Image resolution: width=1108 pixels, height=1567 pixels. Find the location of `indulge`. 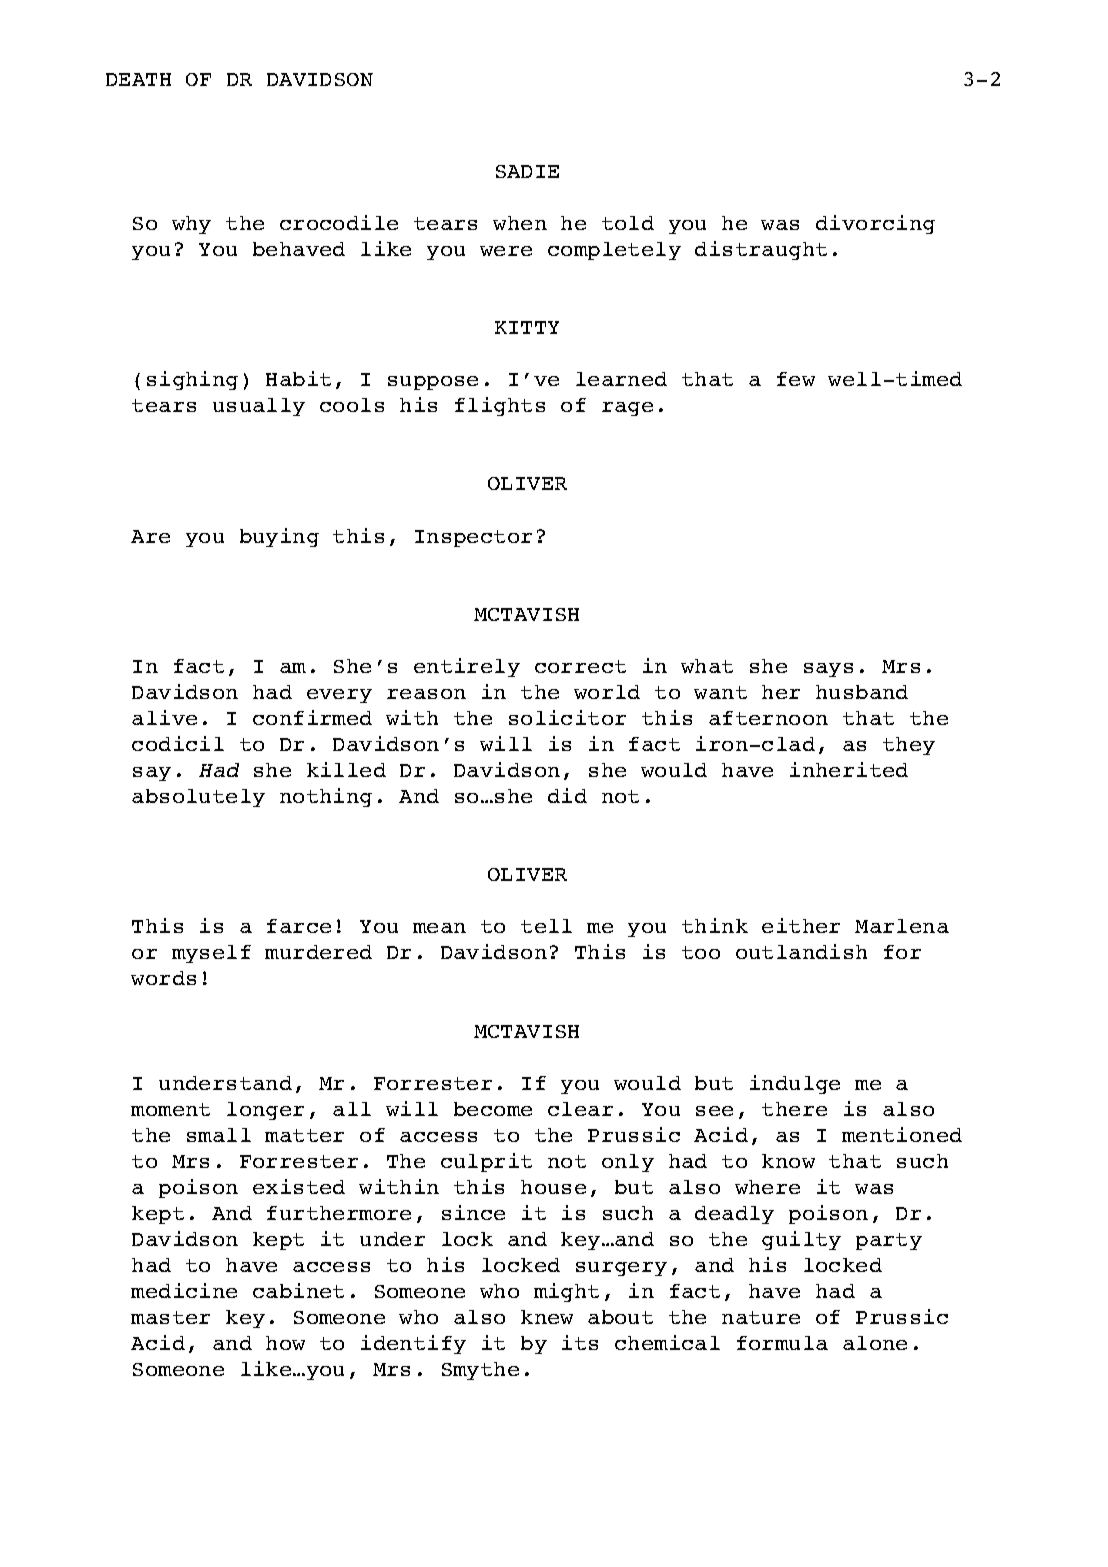

indulge is located at coordinates (795, 1084).
